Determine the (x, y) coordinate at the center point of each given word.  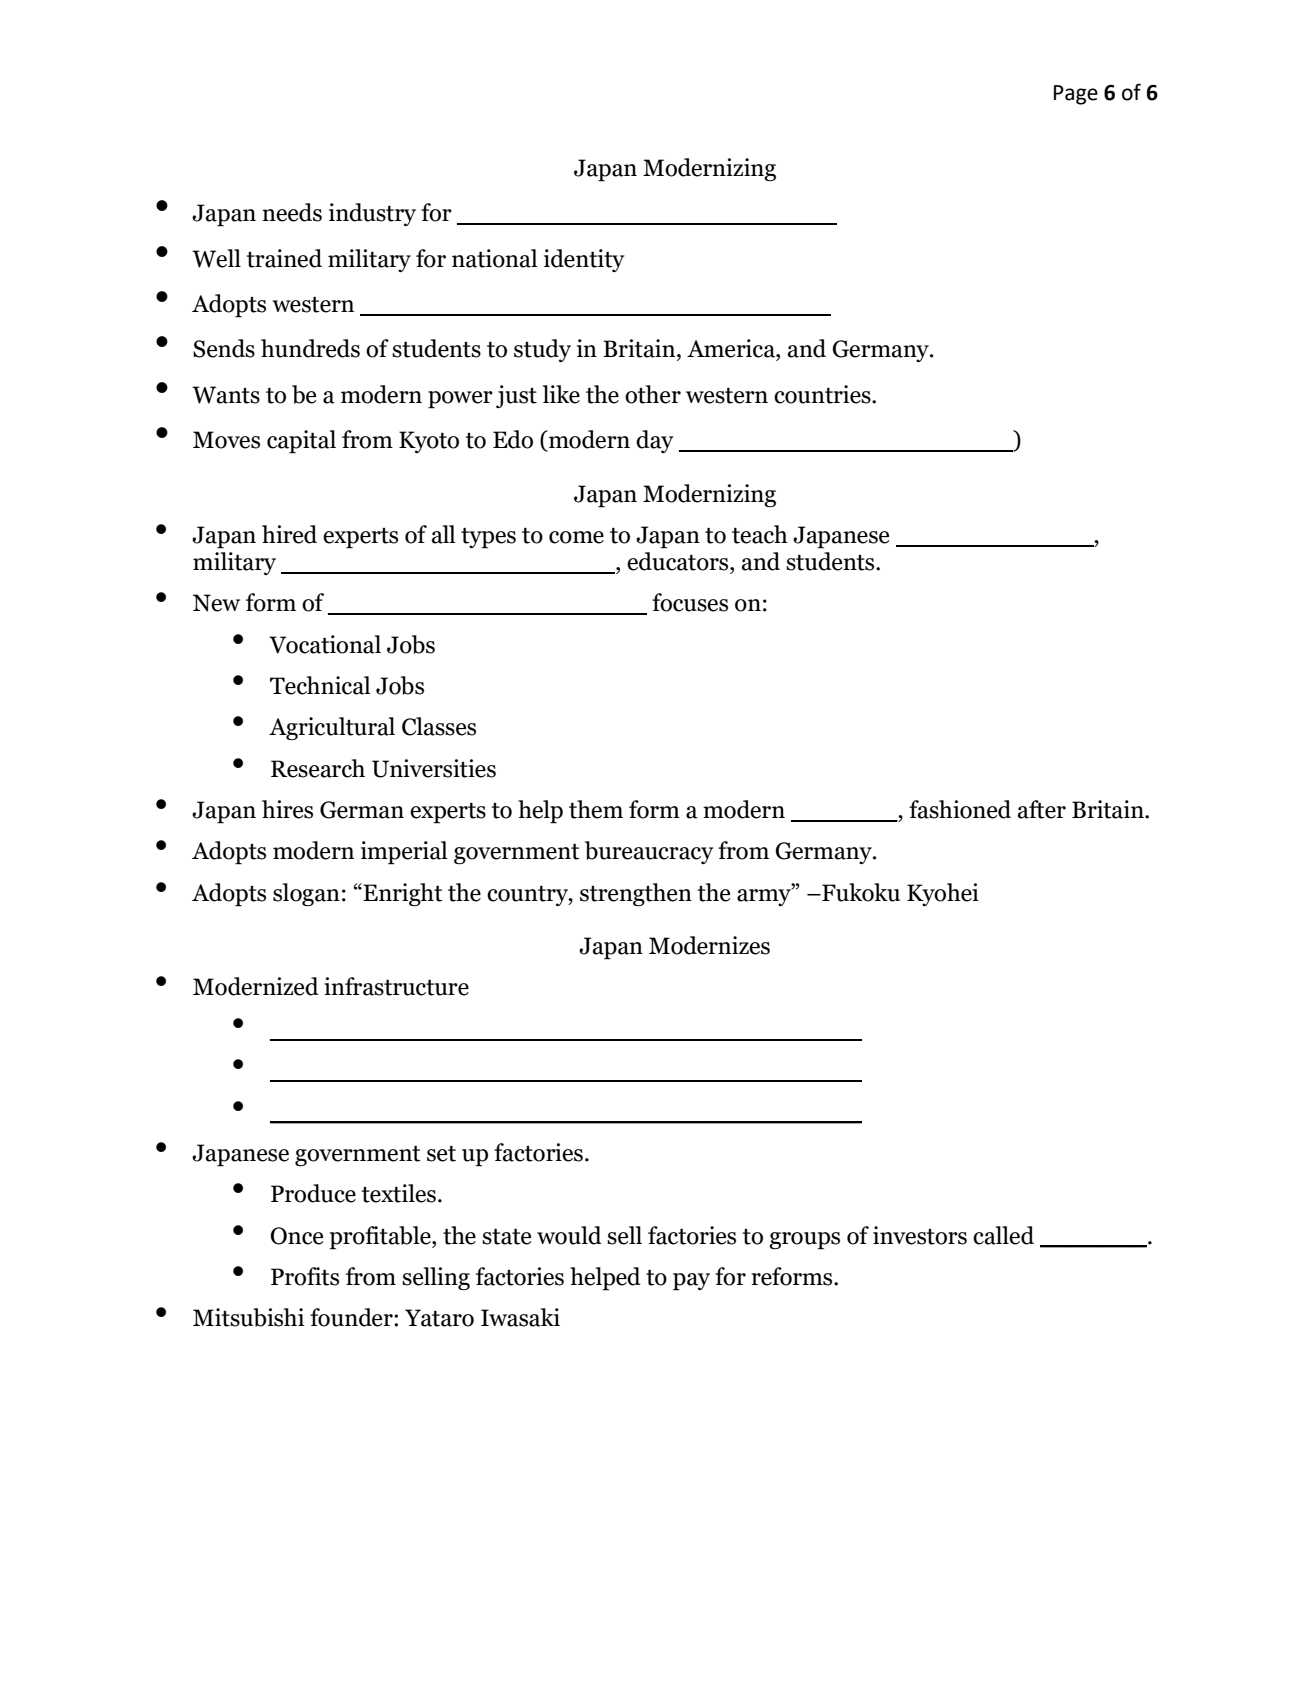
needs (292, 212)
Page (1076, 95)
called (1003, 1235)
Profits (305, 1276)
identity (584, 260)
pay (691, 1282)
